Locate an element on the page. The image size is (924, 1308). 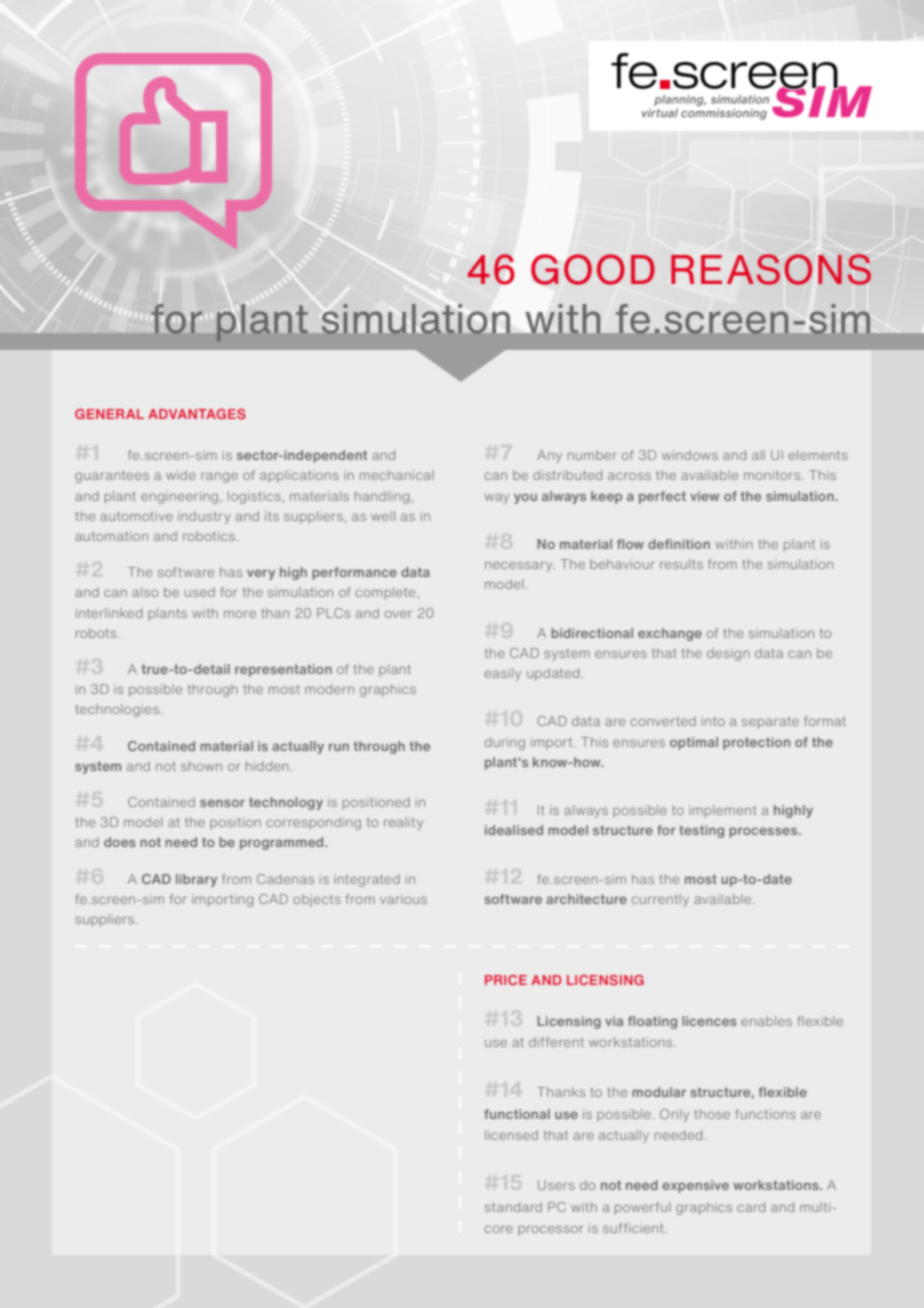
Users is located at coordinates (556, 1185).
